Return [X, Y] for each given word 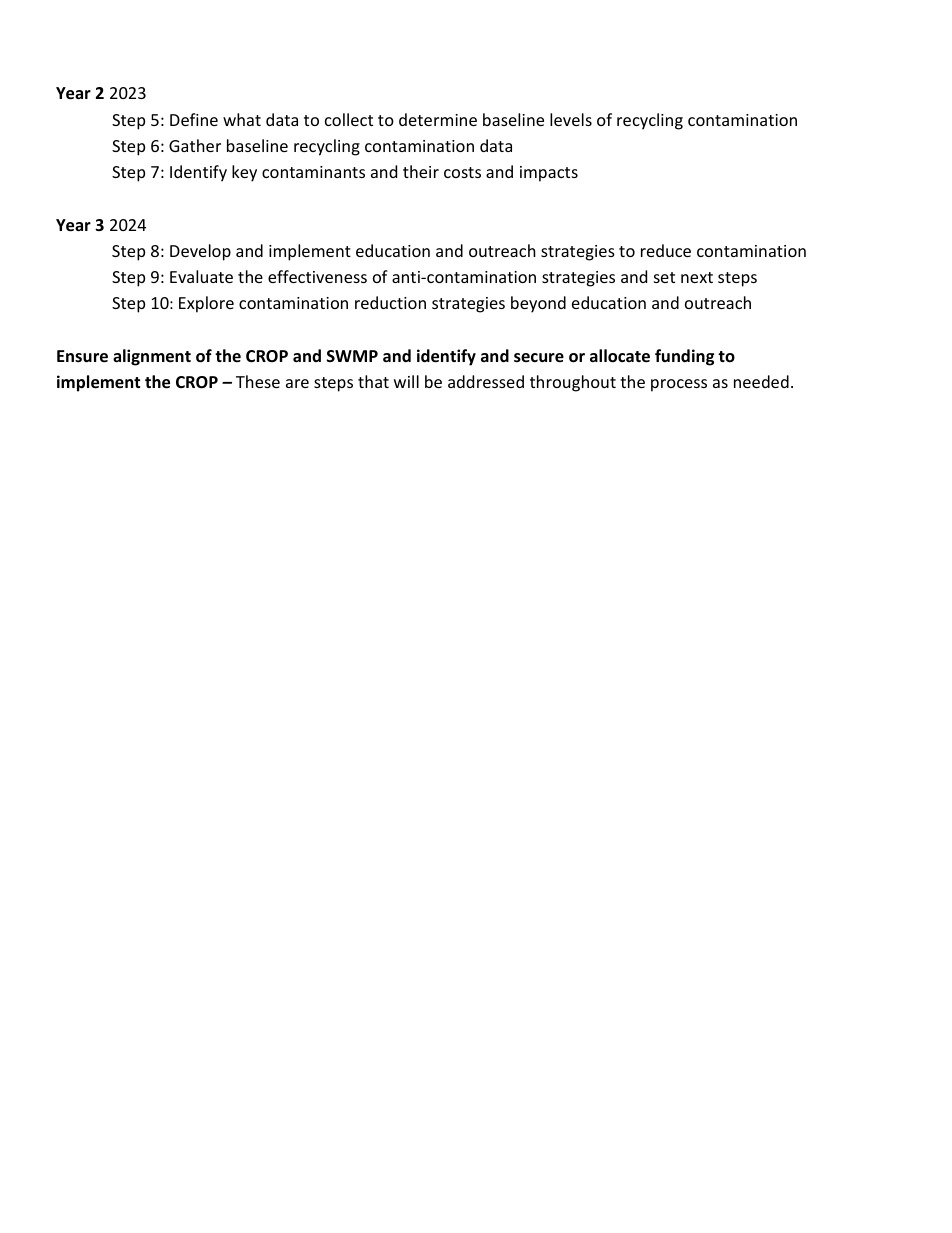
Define [194, 119]
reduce [666, 250]
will [406, 381]
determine [438, 119]
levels [571, 119]
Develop [200, 252]
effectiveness [317, 276]
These [258, 381]
